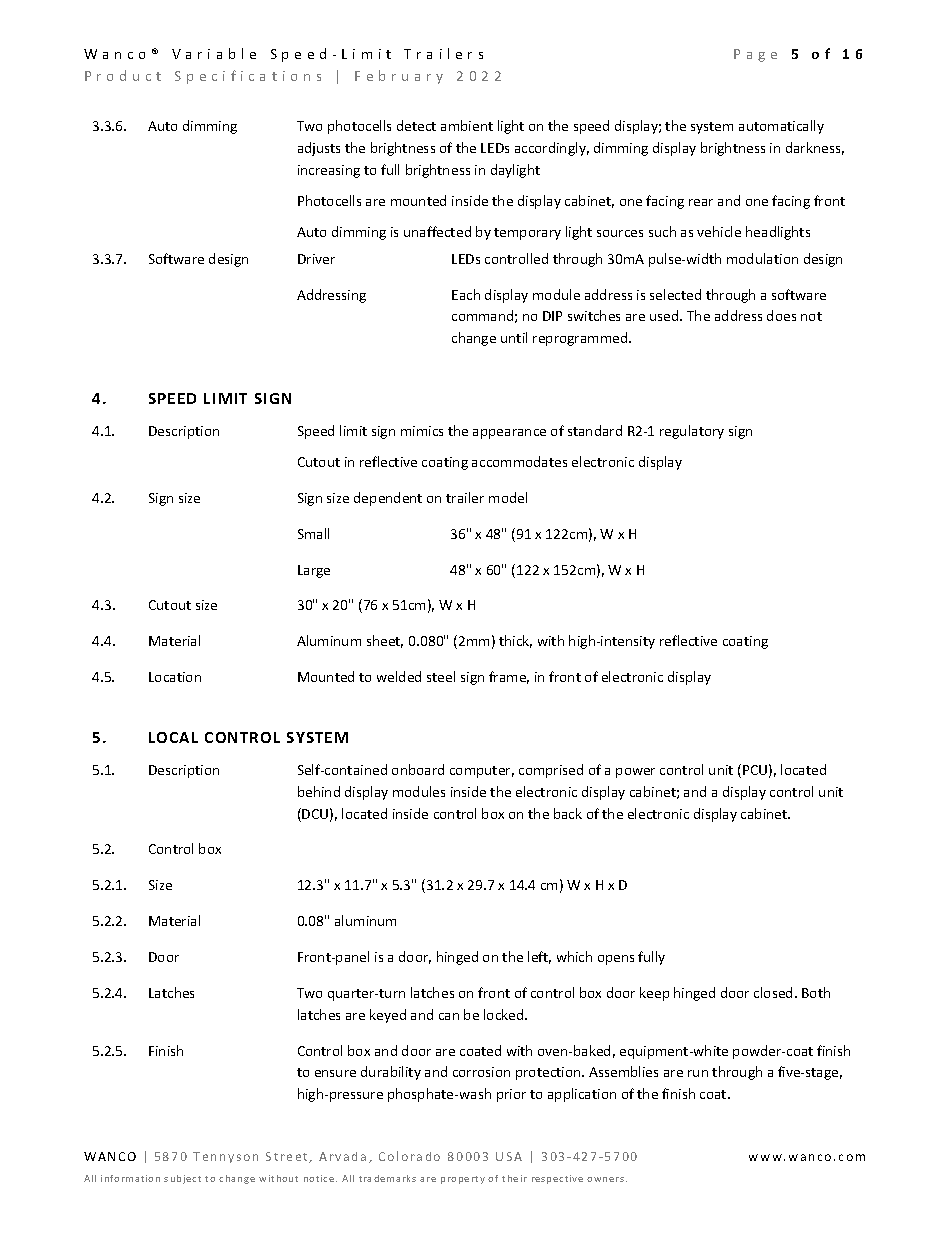 The width and height of the page is (952, 1233). I want to click on does, so click(781, 315).
